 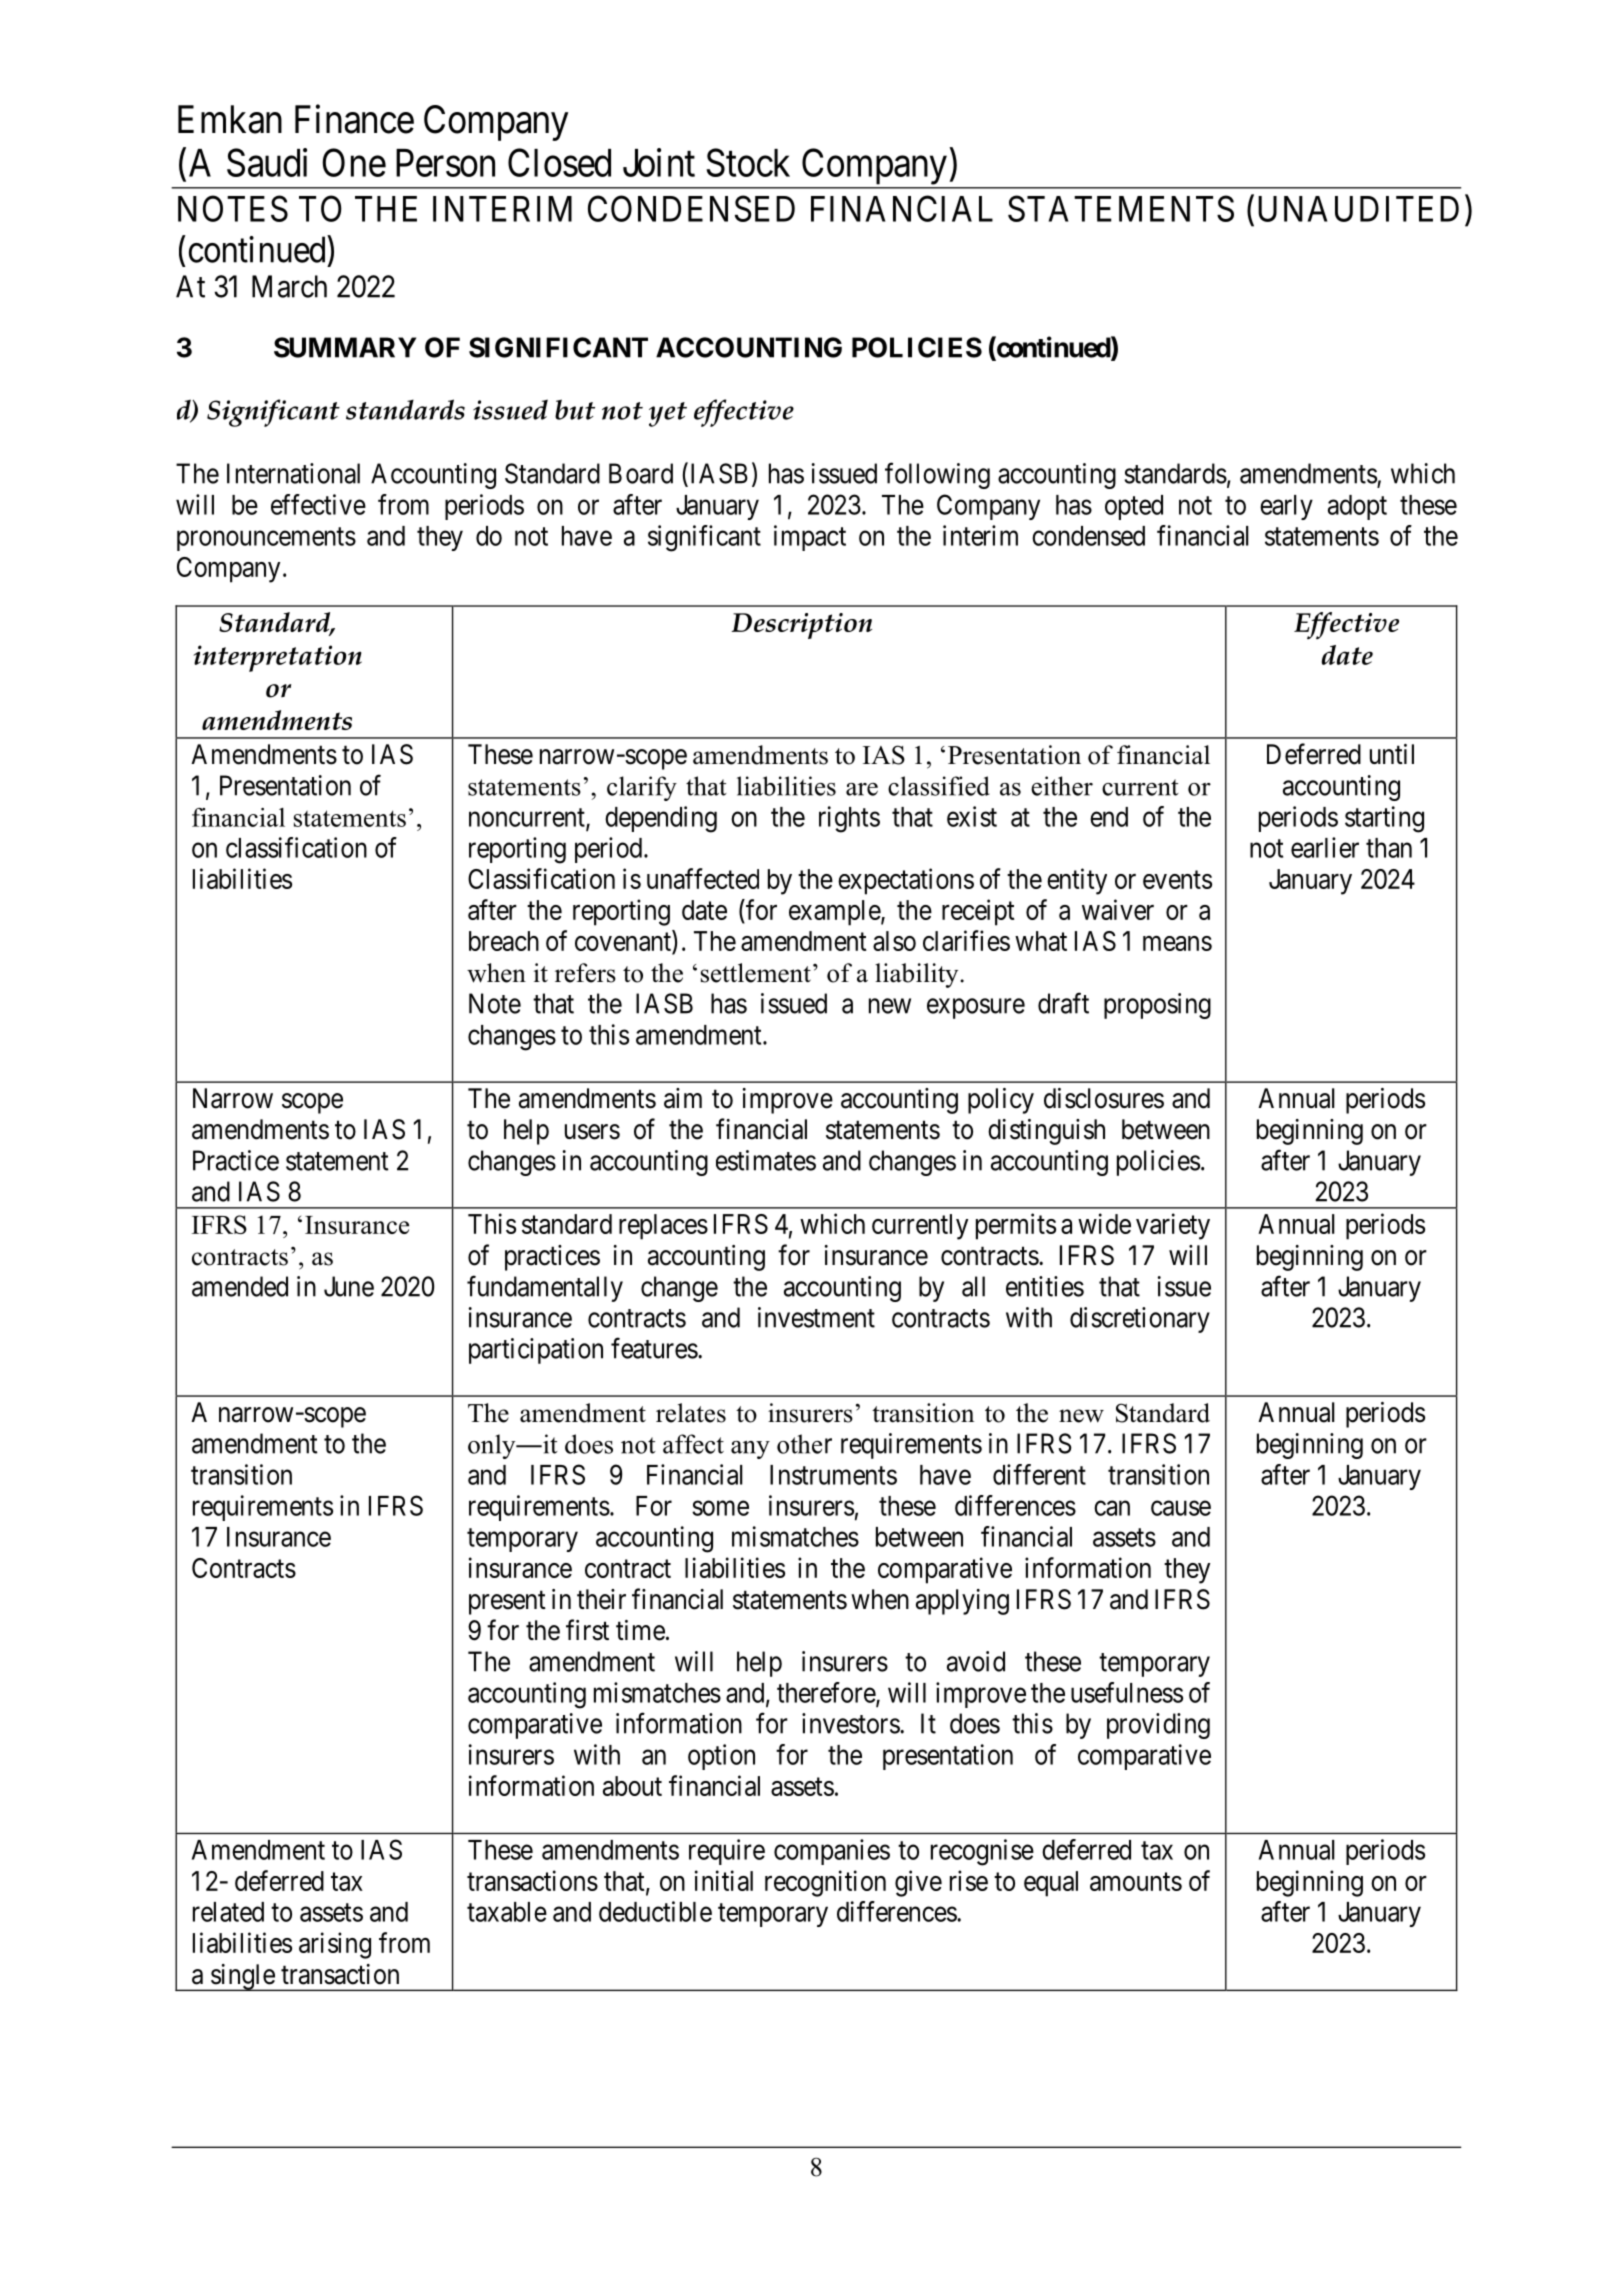 I want to click on discretionary, so click(x=1140, y=1320).
